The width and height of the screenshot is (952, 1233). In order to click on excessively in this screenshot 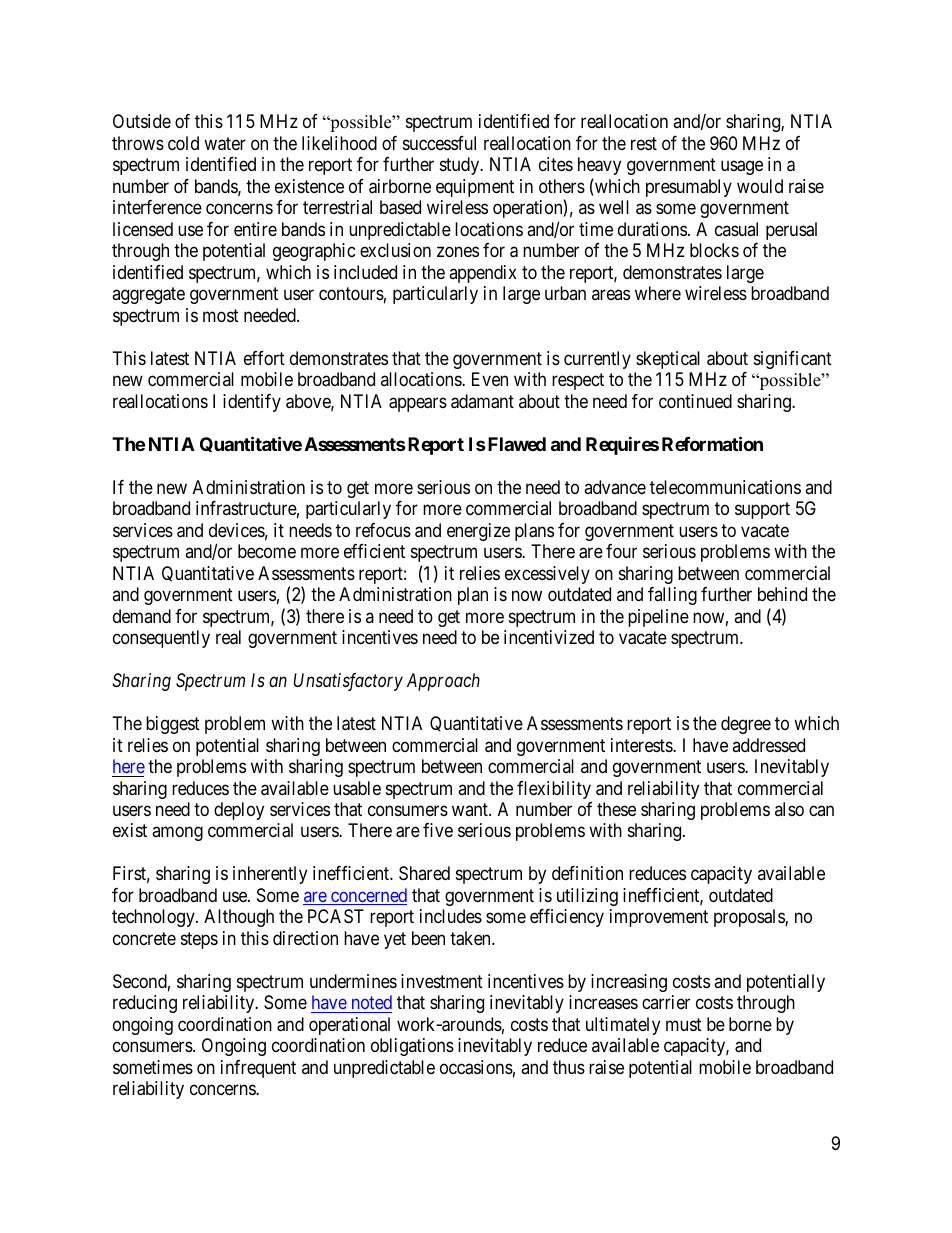, I will do `click(547, 575)`.
